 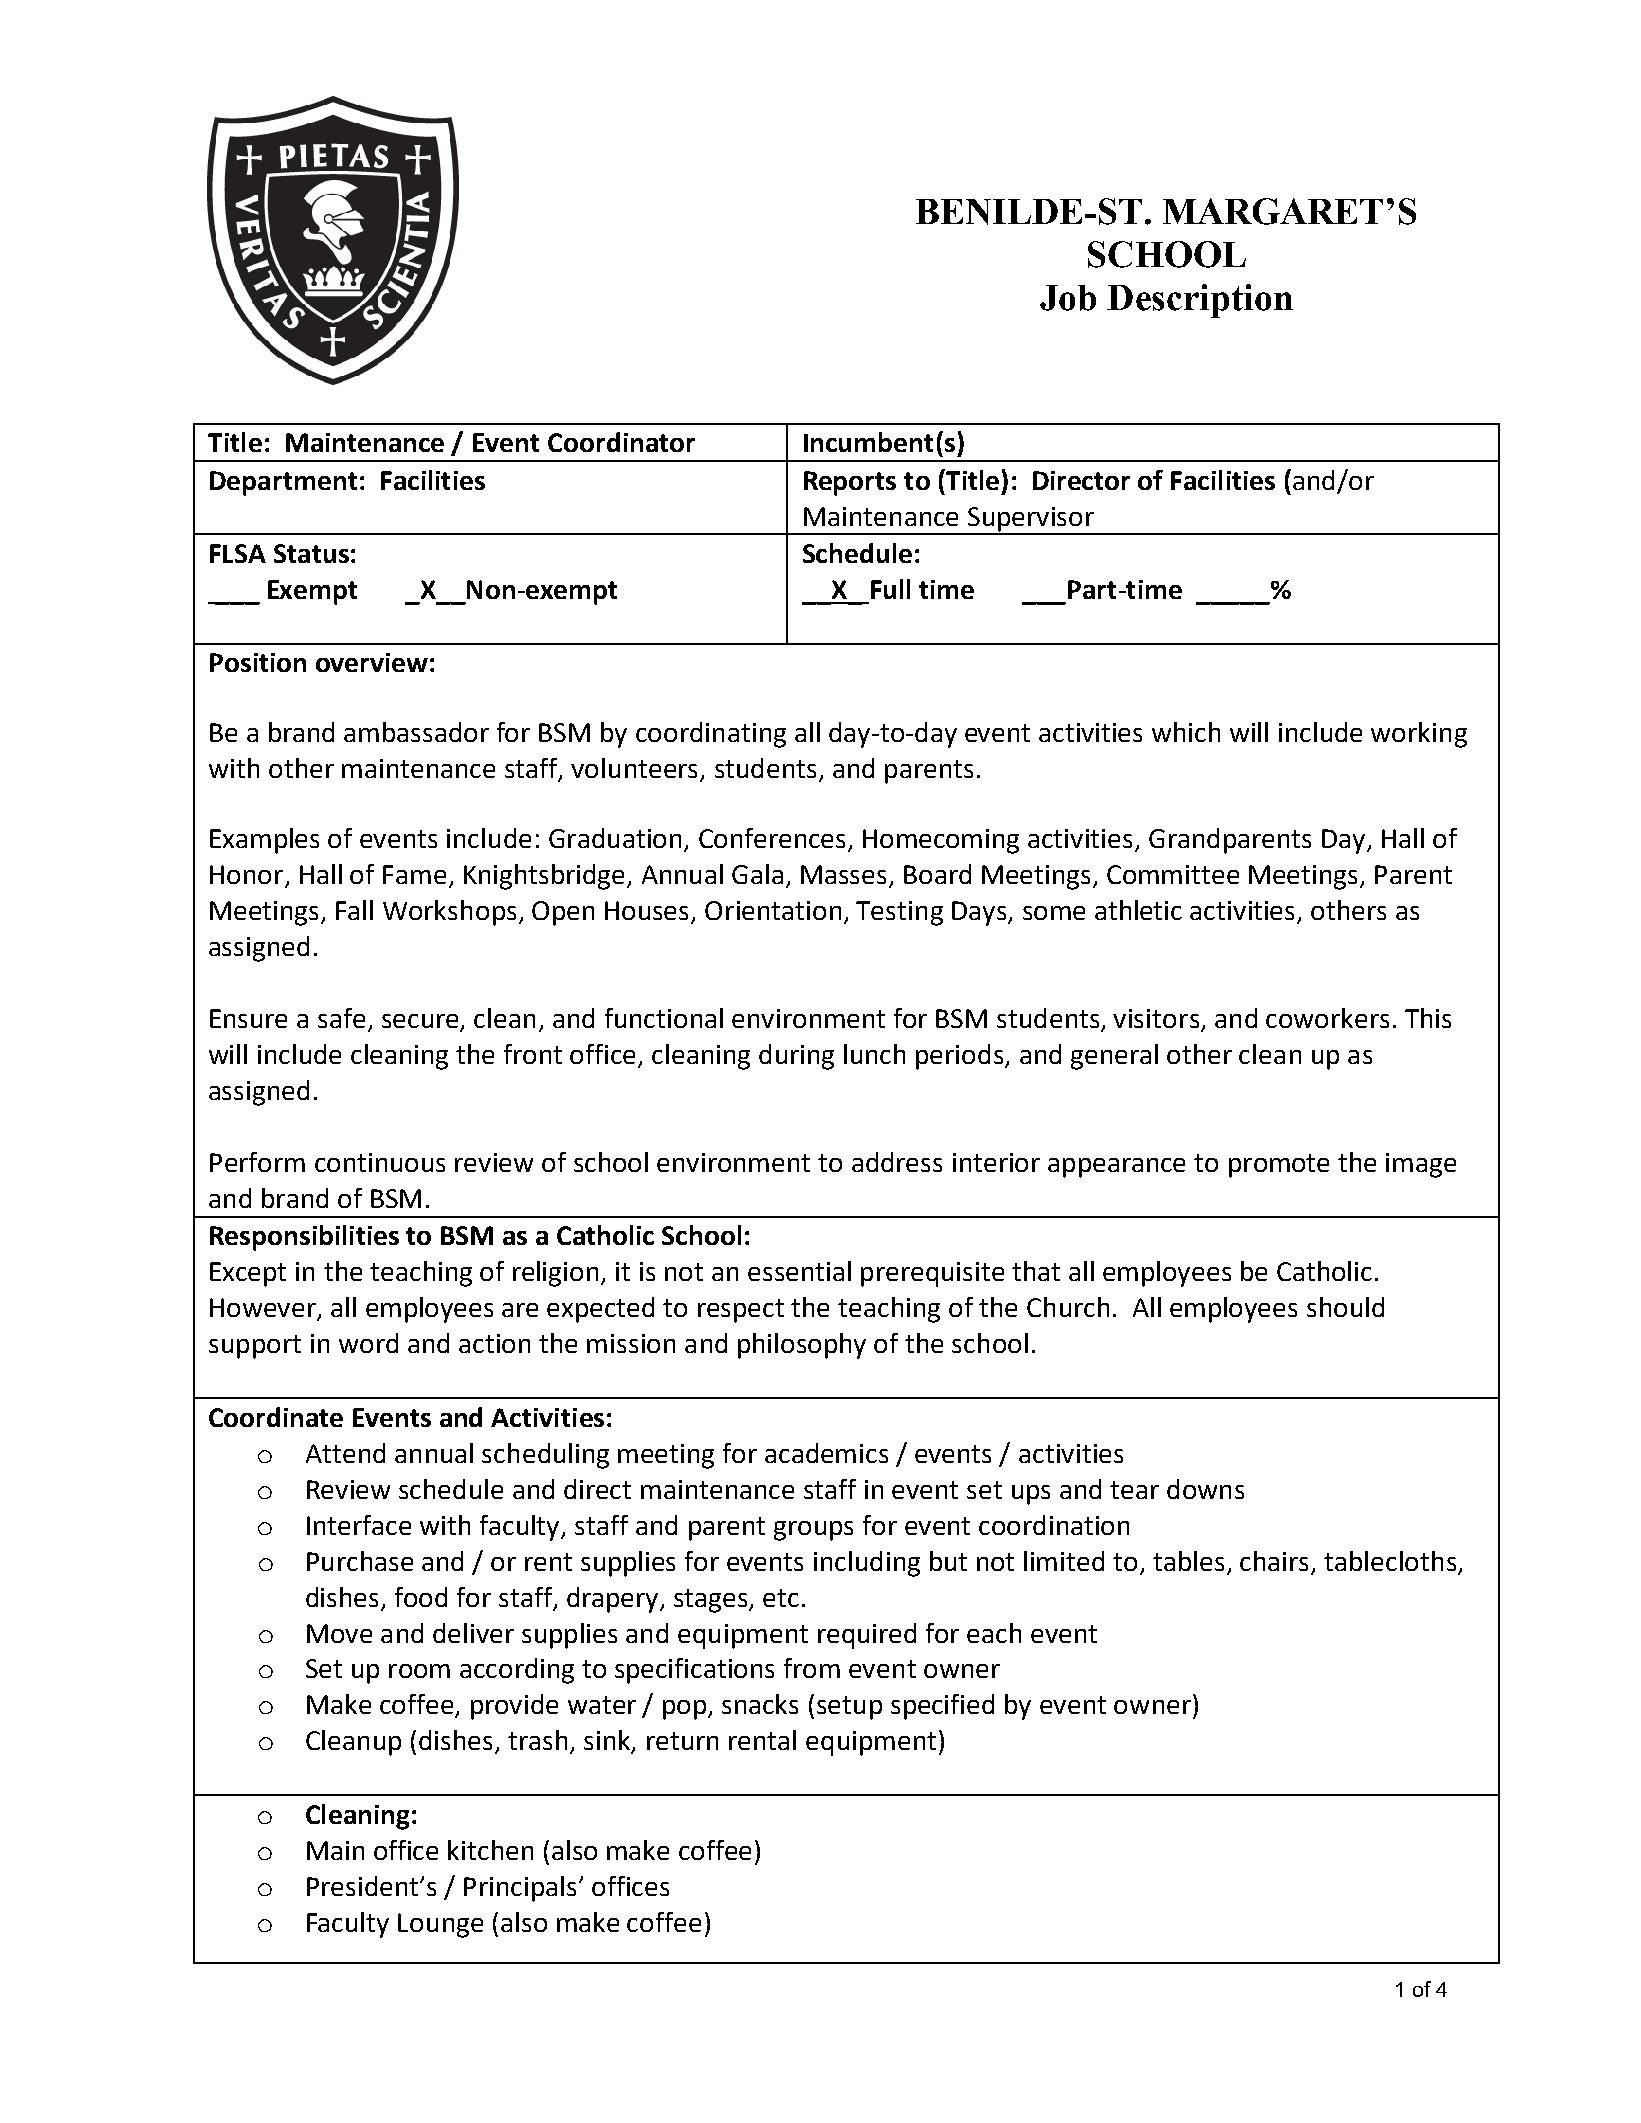 What do you see at coordinates (359, 1525) in the screenshot?
I see `Interface` at bounding box center [359, 1525].
